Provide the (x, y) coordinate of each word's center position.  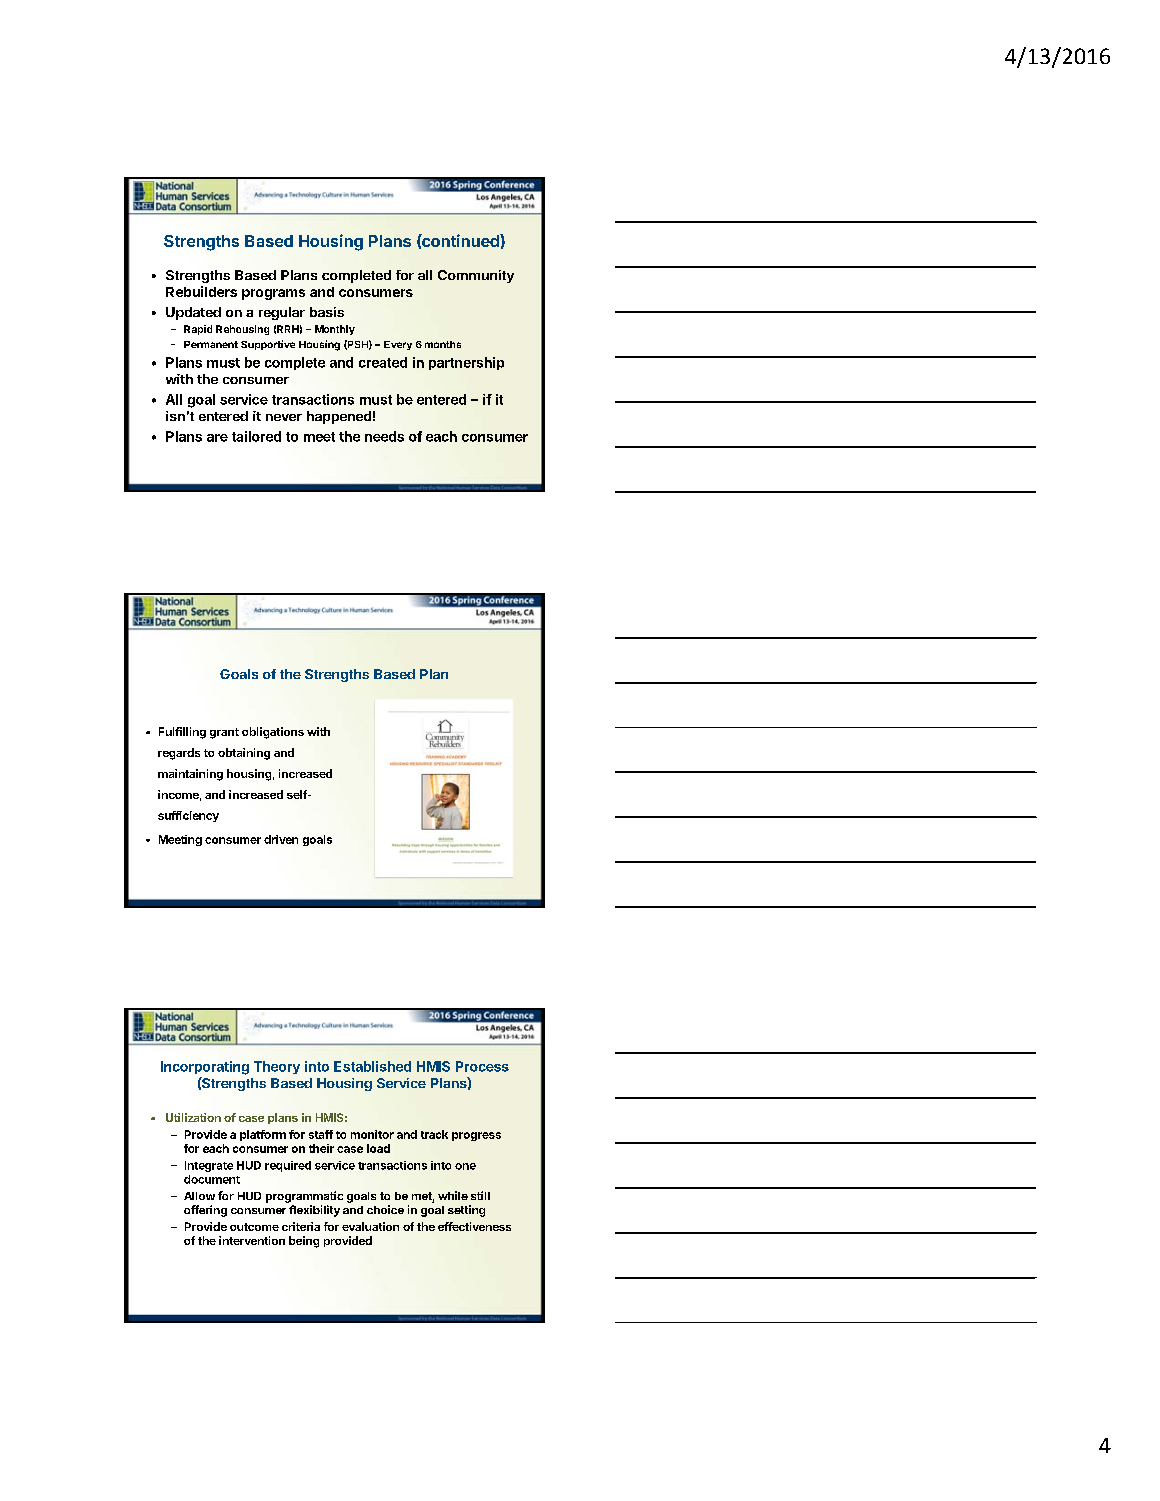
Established (372, 1066)
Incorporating (205, 1068)
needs (384, 436)
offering (205, 1211)
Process (482, 1066)
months (443, 344)
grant (224, 733)
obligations (273, 733)
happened (339, 417)
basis (327, 312)
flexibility (314, 1211)
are (217, 438)
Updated (193, 313)
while (453, 1195)
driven (281, 839)
